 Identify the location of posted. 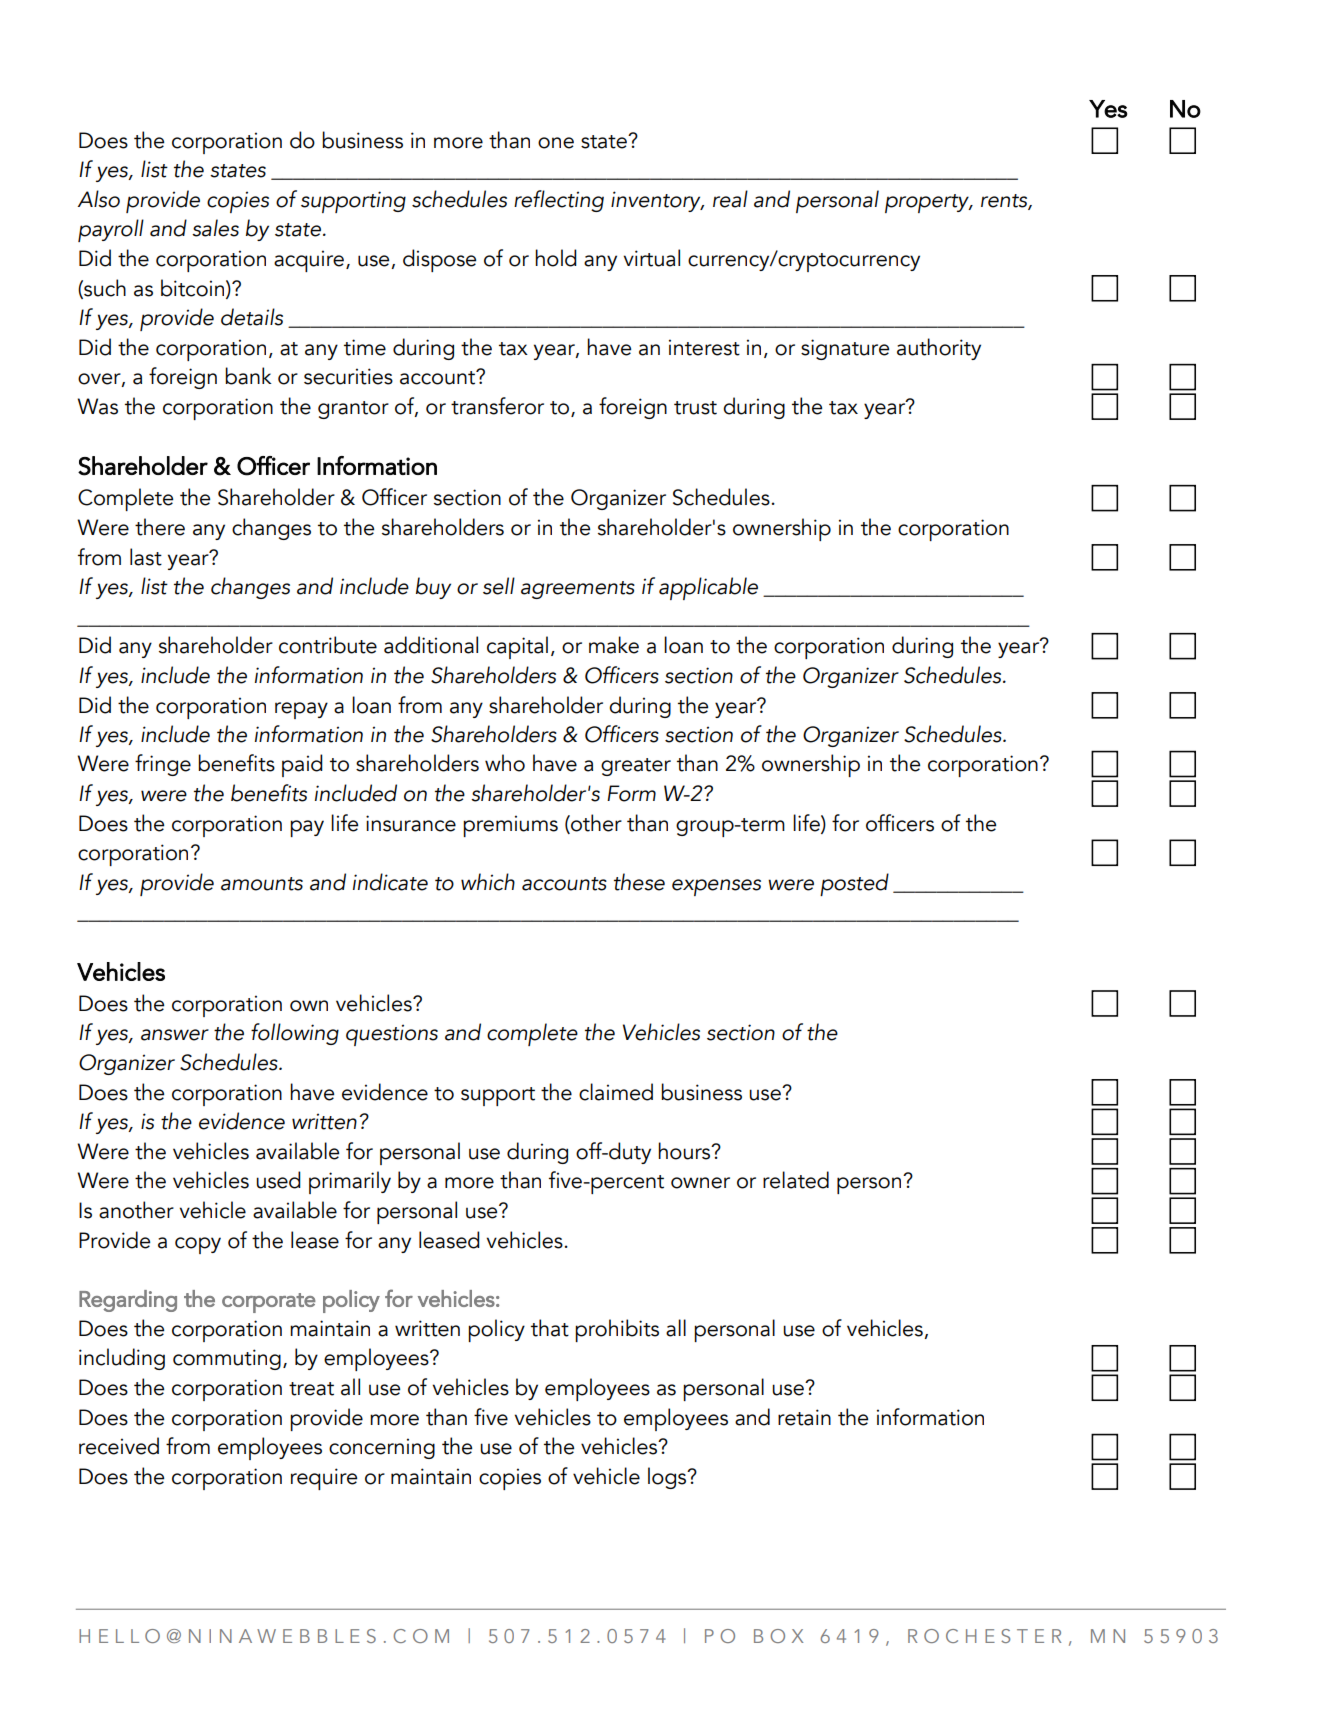
(854, 884).
